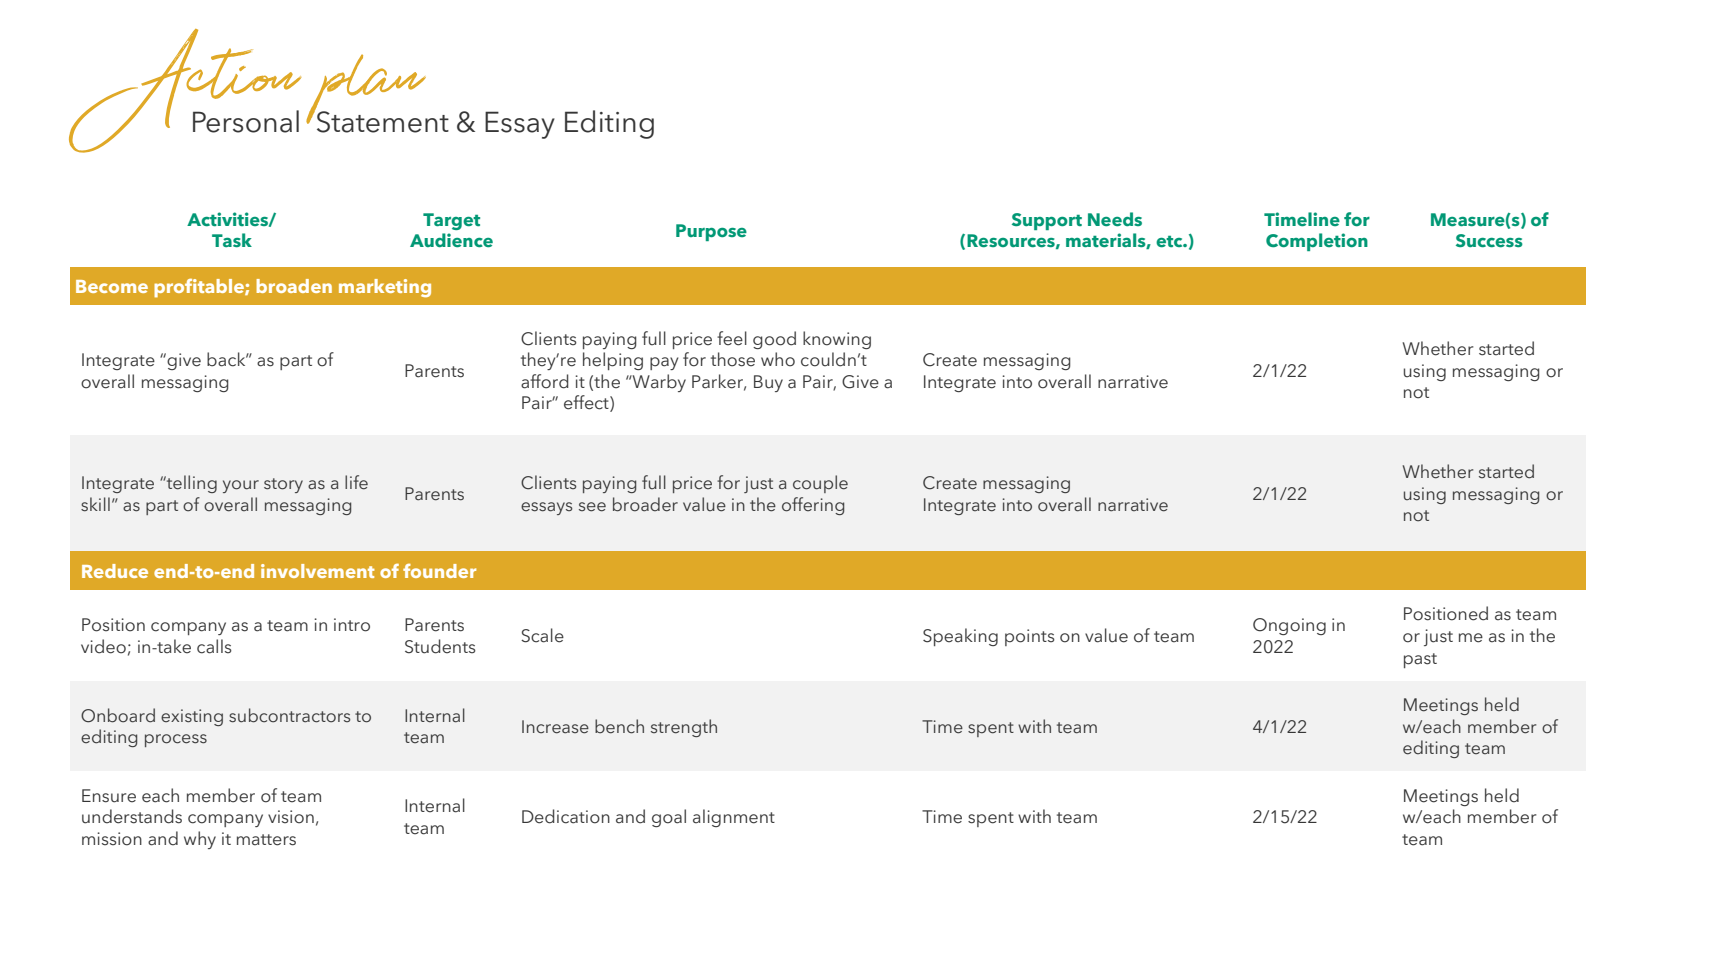 The height and width of the screenshot is (970, 1724). Describe the element at coordinates (1115, 219) in the screenshot. I see `Needs` at that location.
